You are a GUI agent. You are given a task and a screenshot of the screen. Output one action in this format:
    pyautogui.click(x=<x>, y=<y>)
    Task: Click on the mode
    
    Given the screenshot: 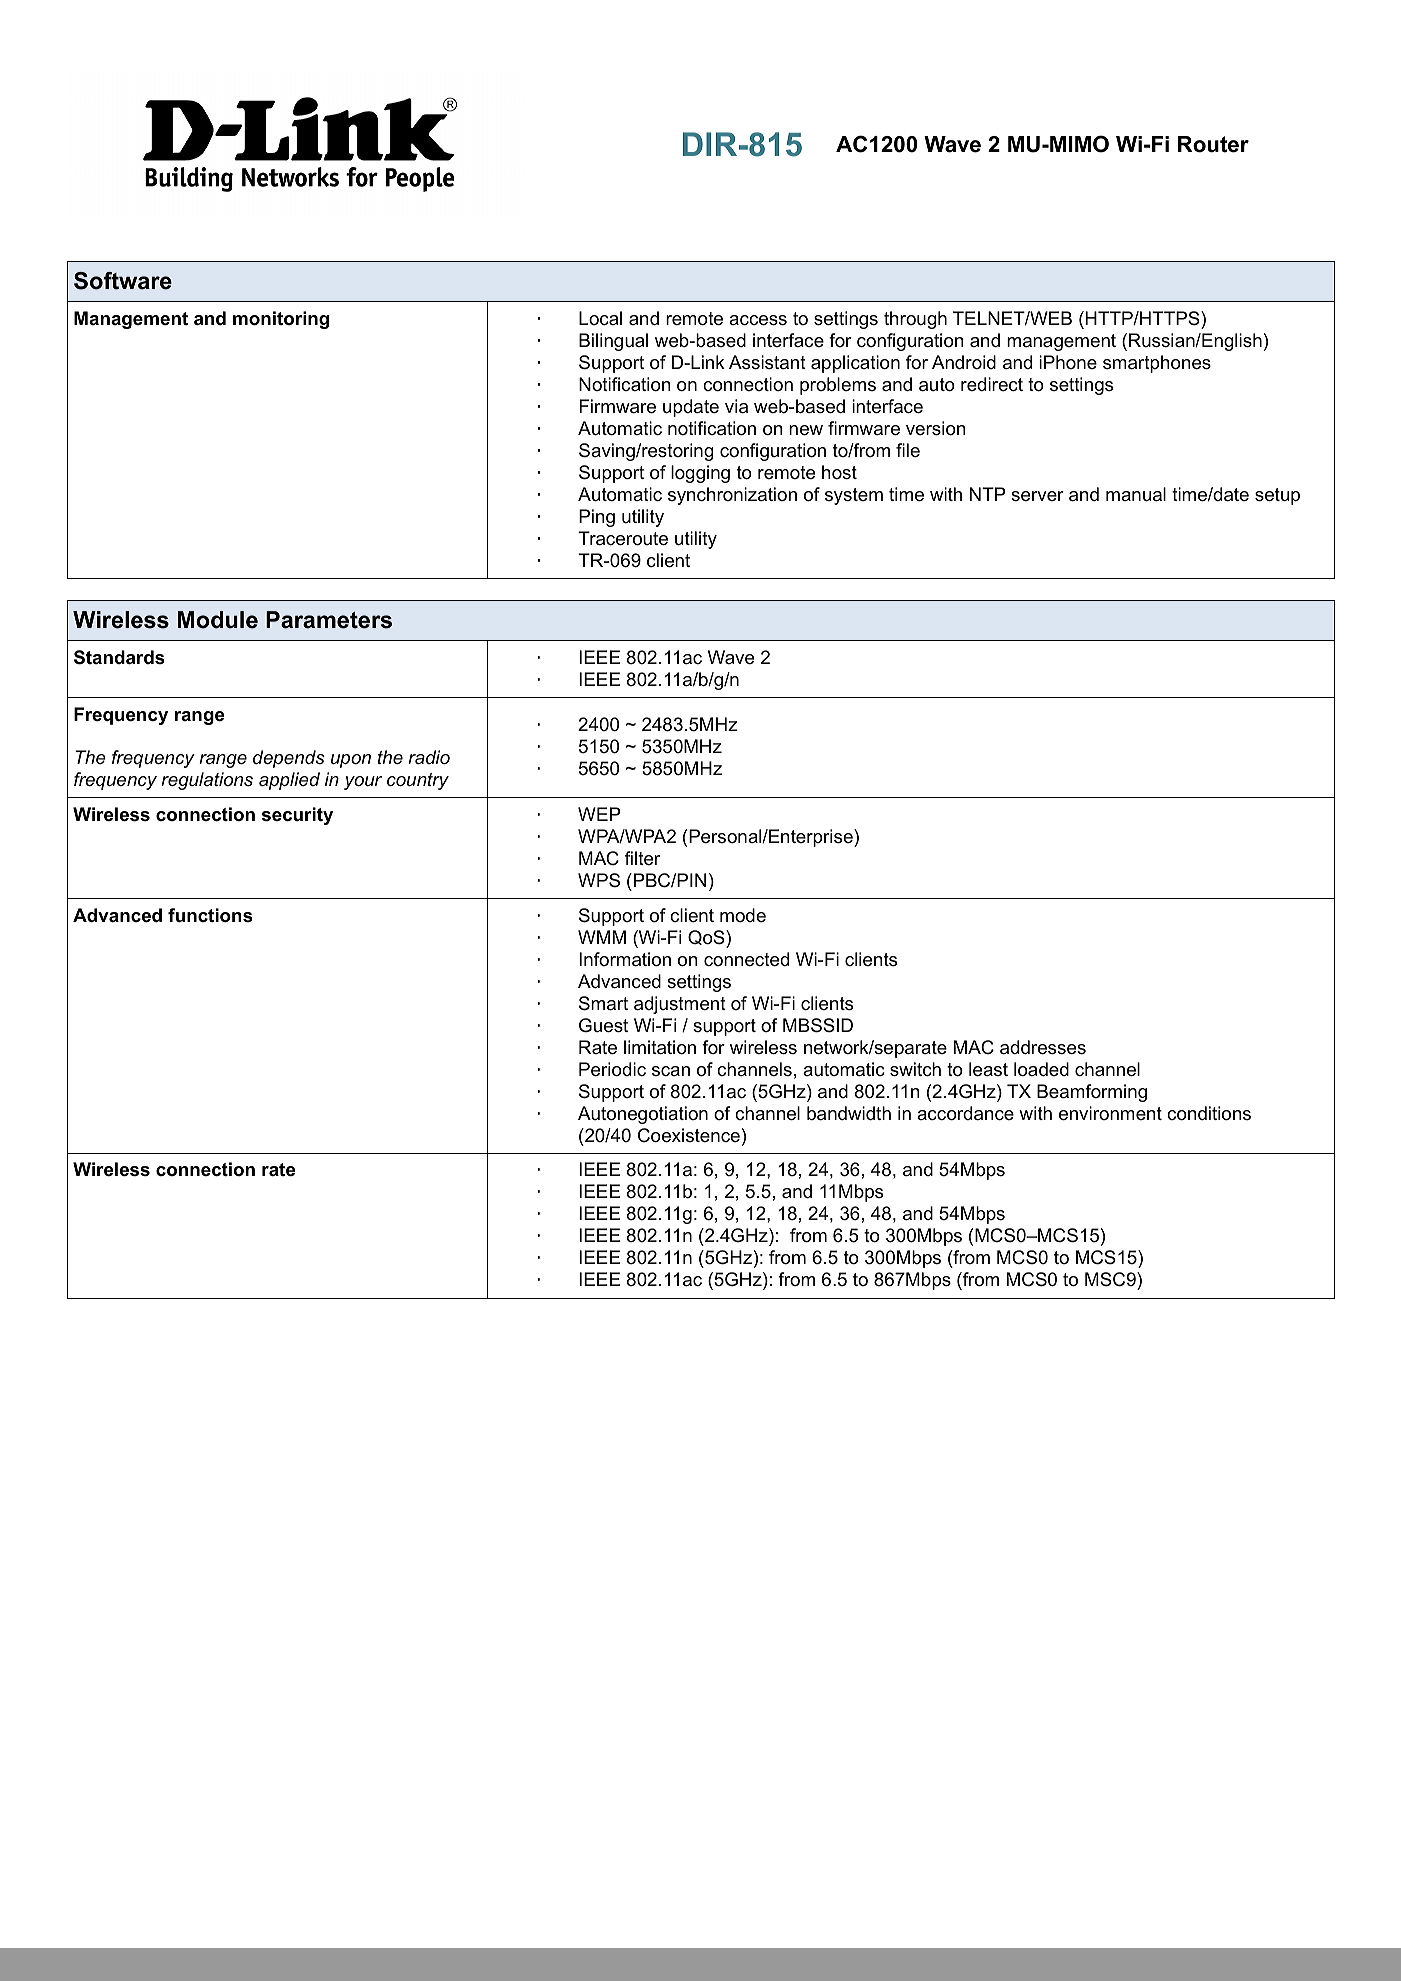 What is the action you would take?
    pyautogui.click(x=743, y=915)
